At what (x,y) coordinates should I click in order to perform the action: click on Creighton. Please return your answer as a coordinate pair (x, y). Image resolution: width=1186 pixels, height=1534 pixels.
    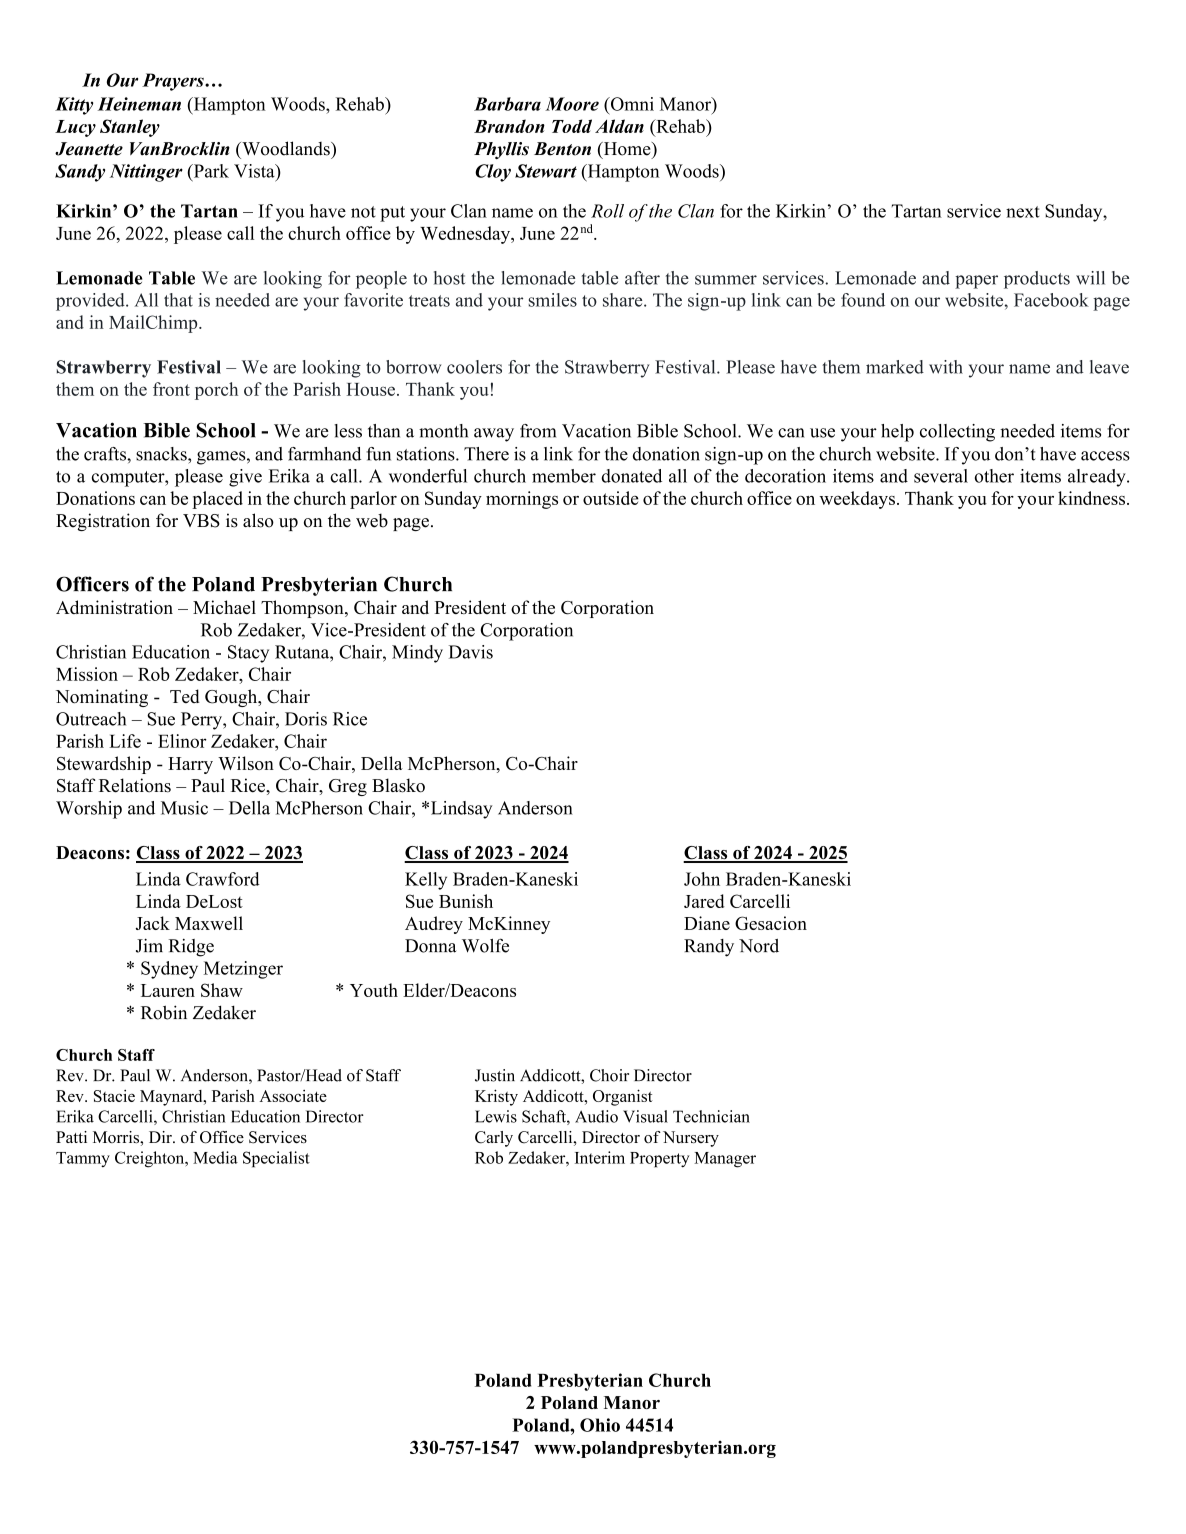
    Looking at the image, I should click on (151, 1159).
